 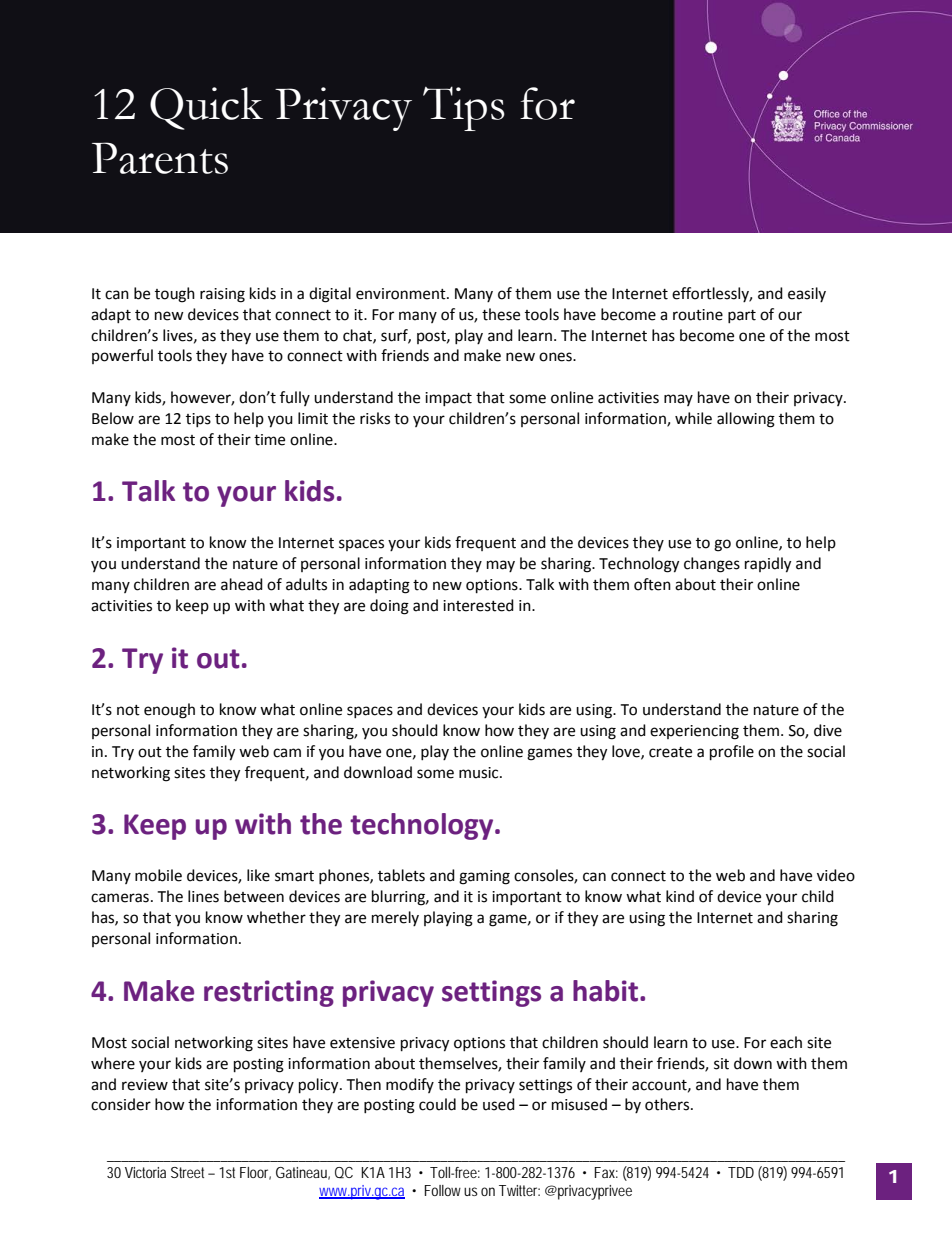 I want to click on interested, so click(x=478, y=605).
